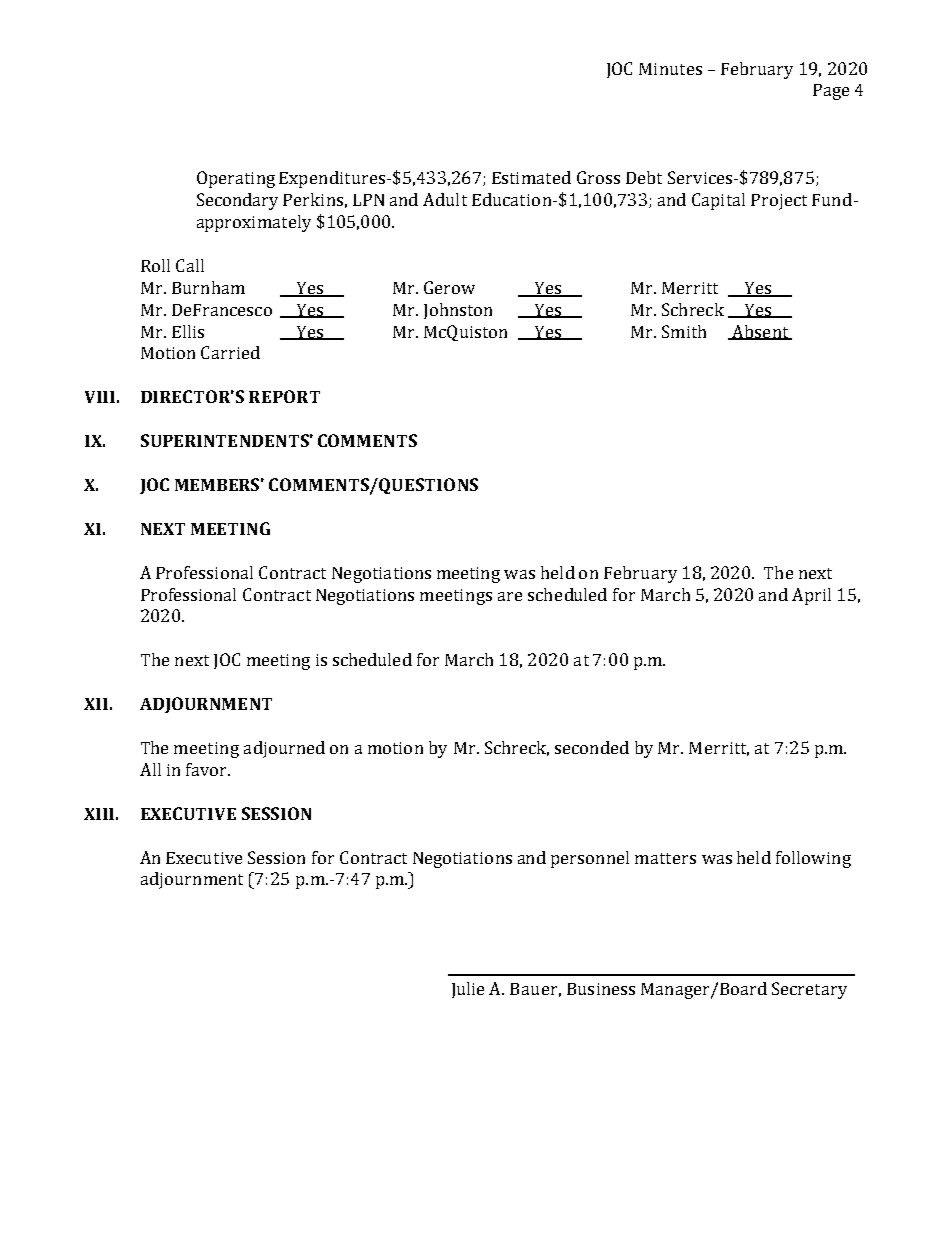  I want to click on VIII, so click(100, 397).
